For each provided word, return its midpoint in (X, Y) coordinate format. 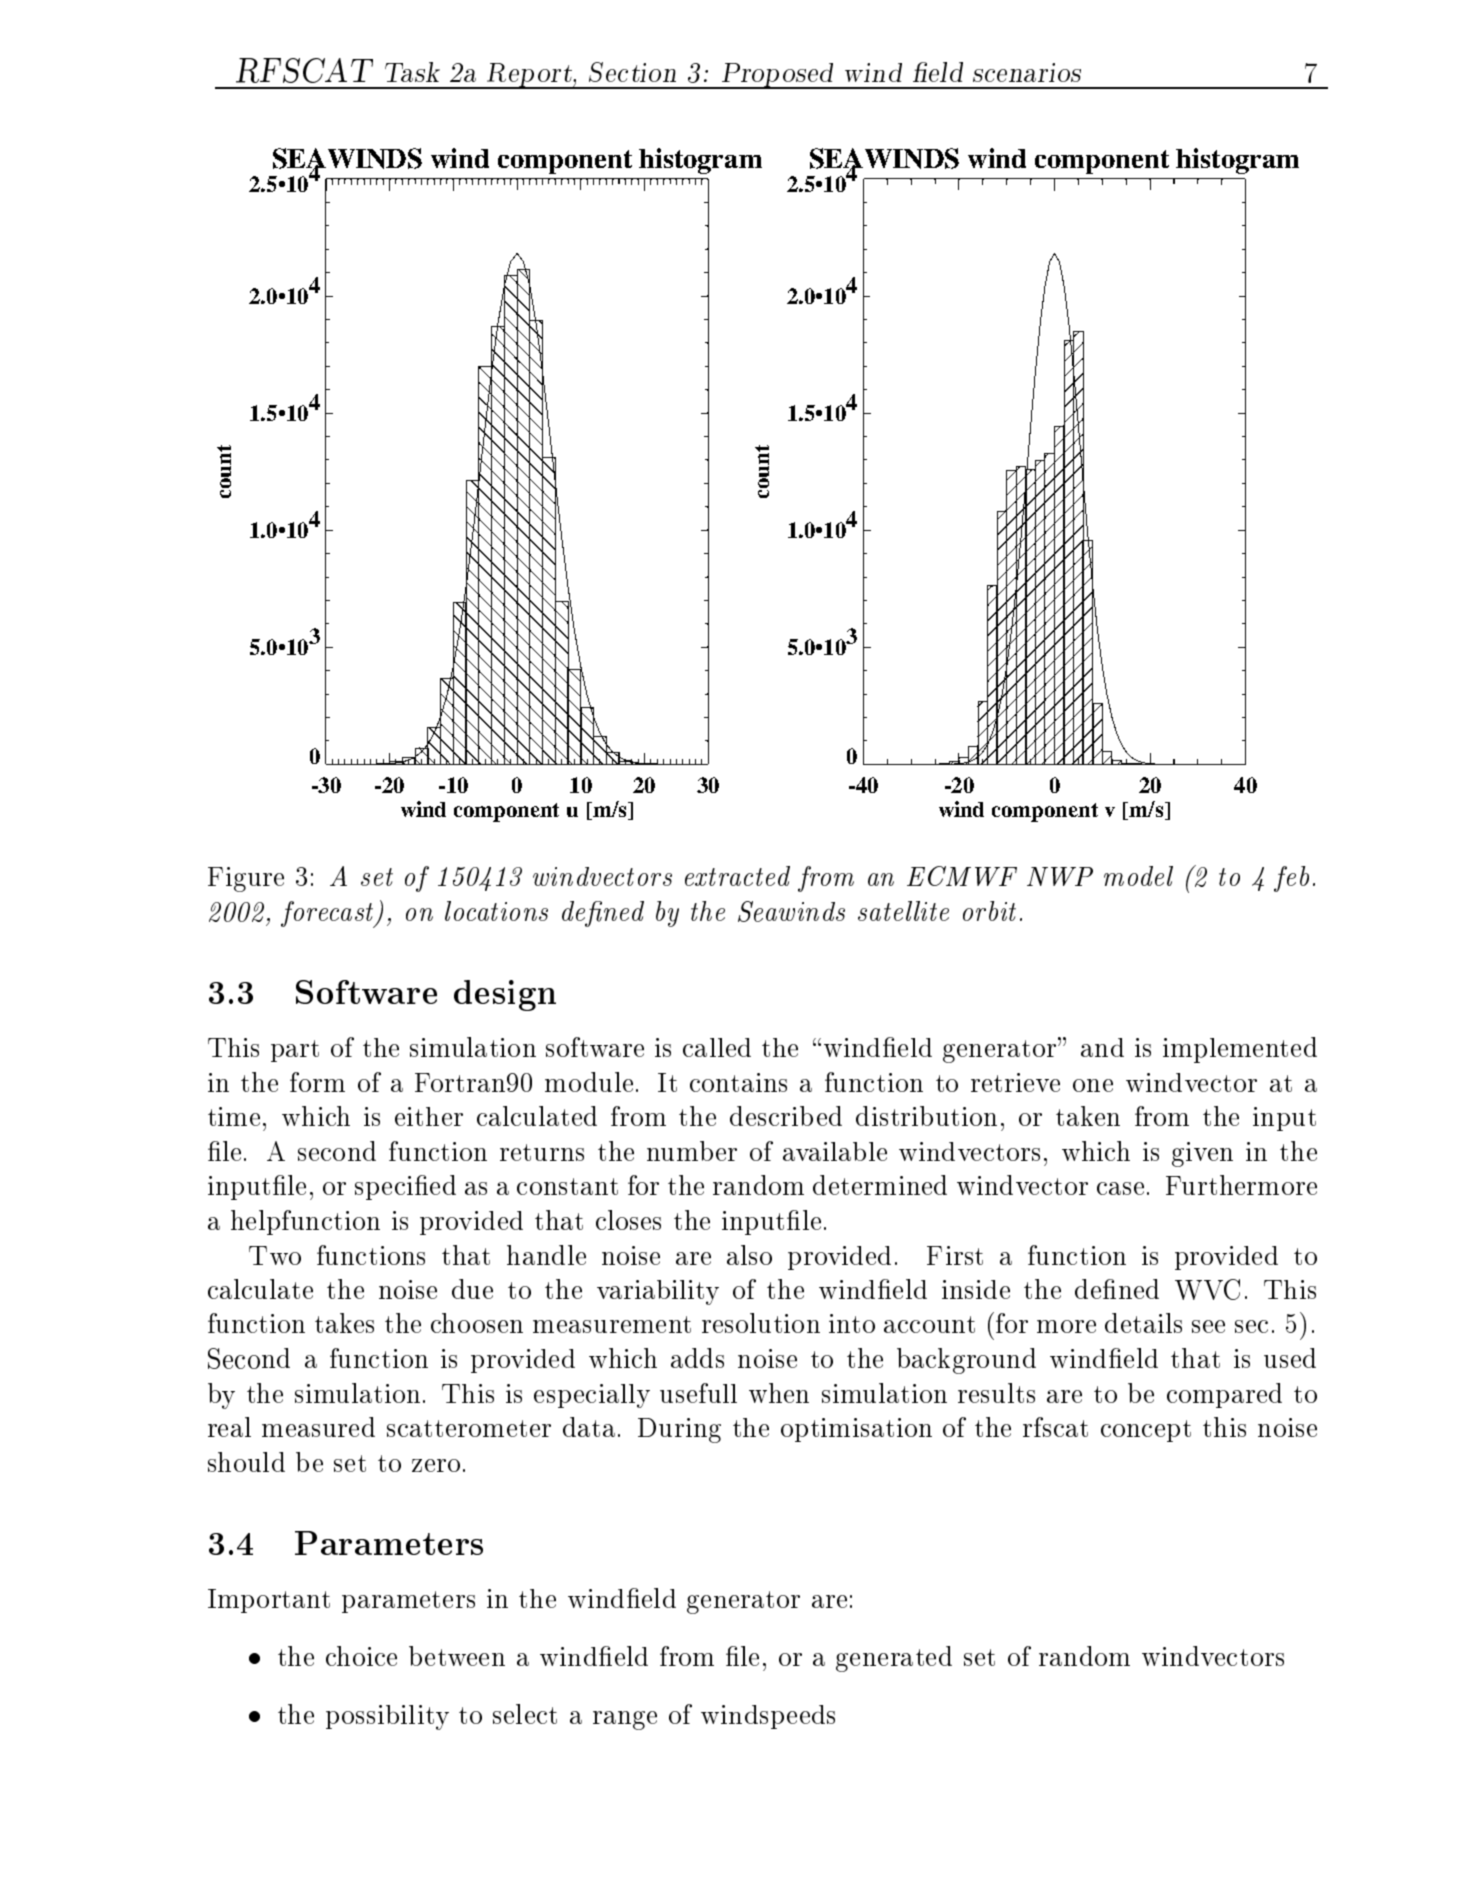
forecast (329, 914)
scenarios (1027, 72)
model (1138, 876)
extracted (737, 876)
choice (361, 1656)
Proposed (777, 76)
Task (412, 72)
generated (894, 1659)
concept (1146, 1431)
